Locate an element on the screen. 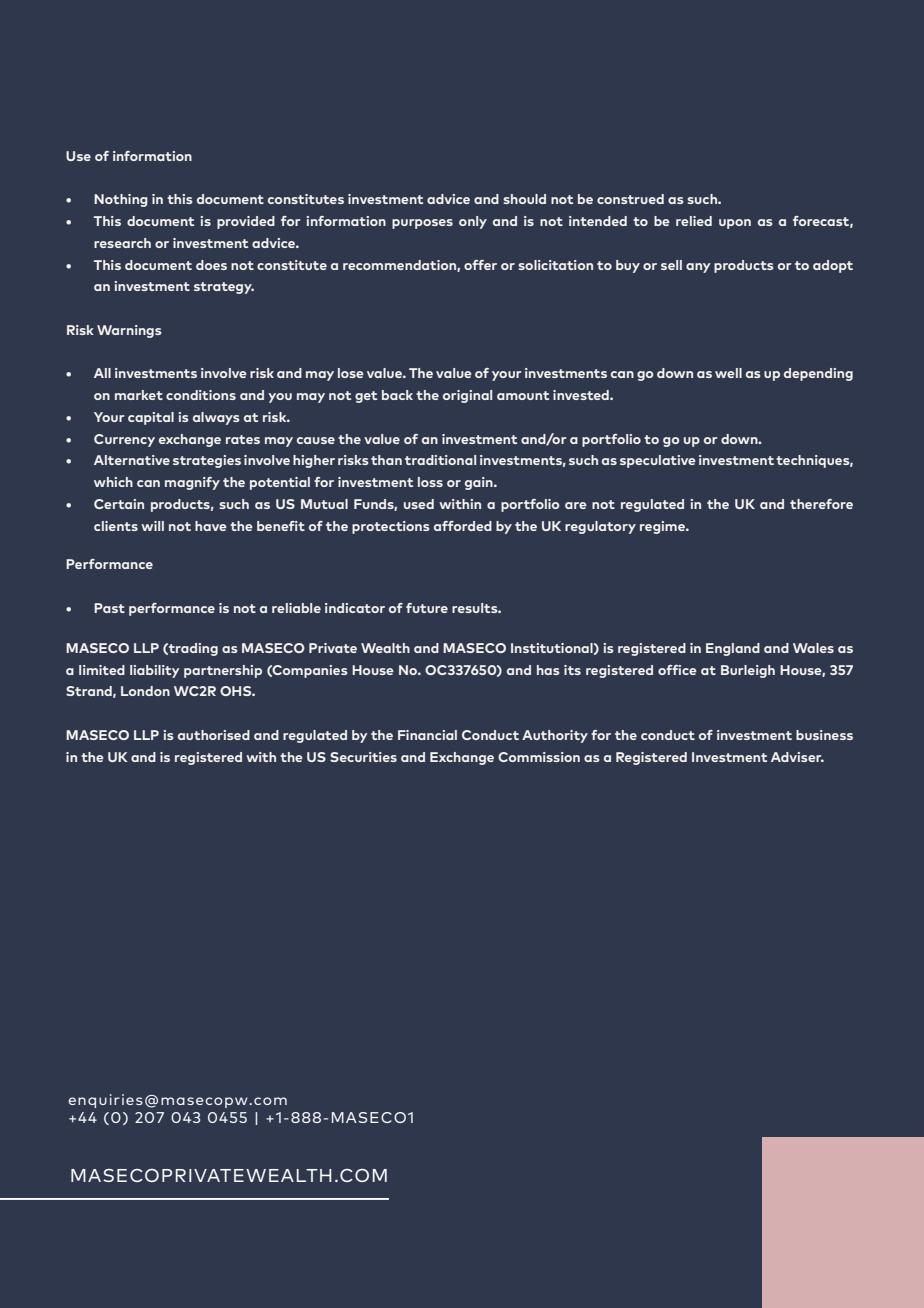  upon is located at coordinates (735, 224).
